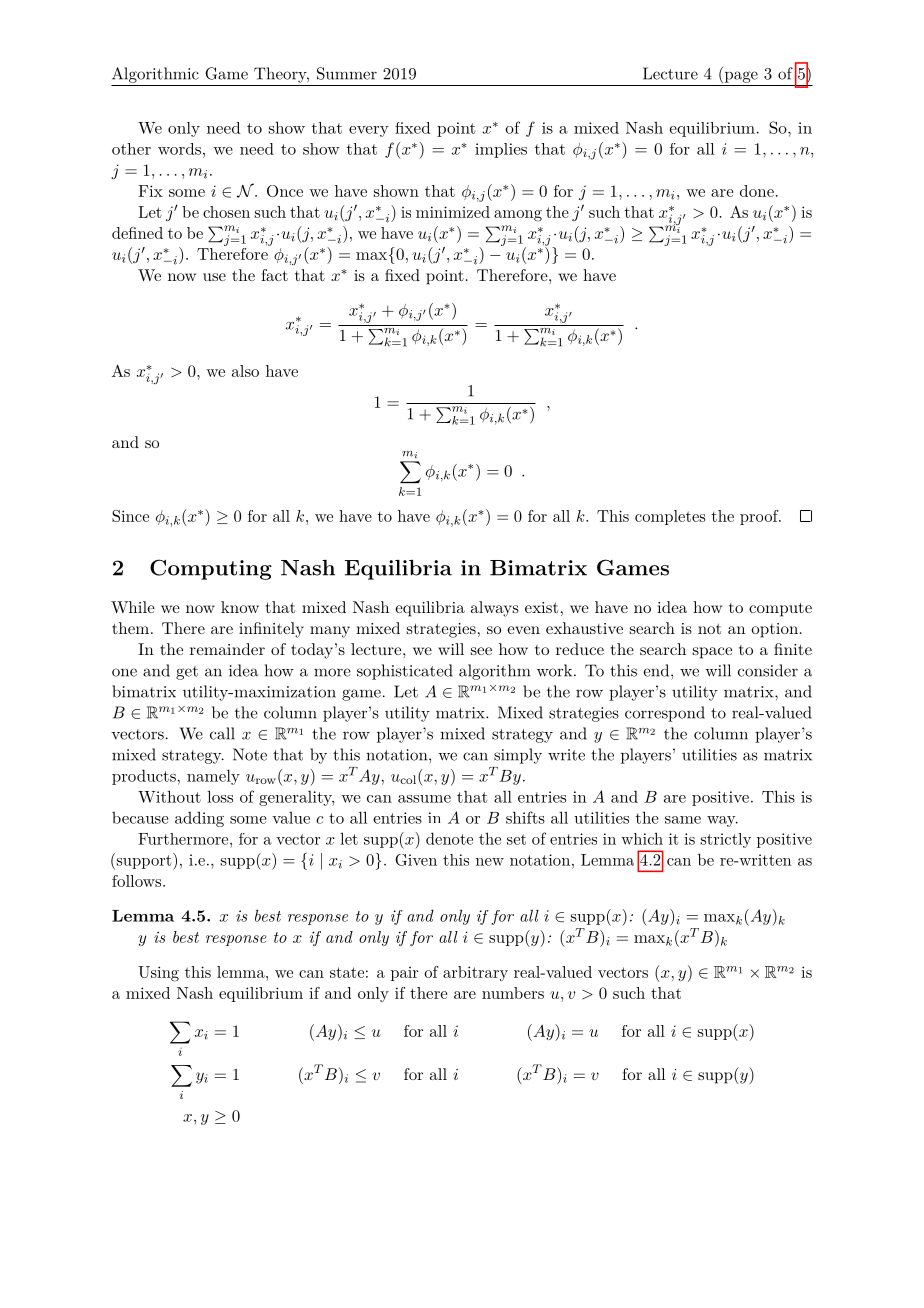 This document has height=1308, width=924. Describe the element at coordinates (179, 149) in the document. I see `words` at that location.
